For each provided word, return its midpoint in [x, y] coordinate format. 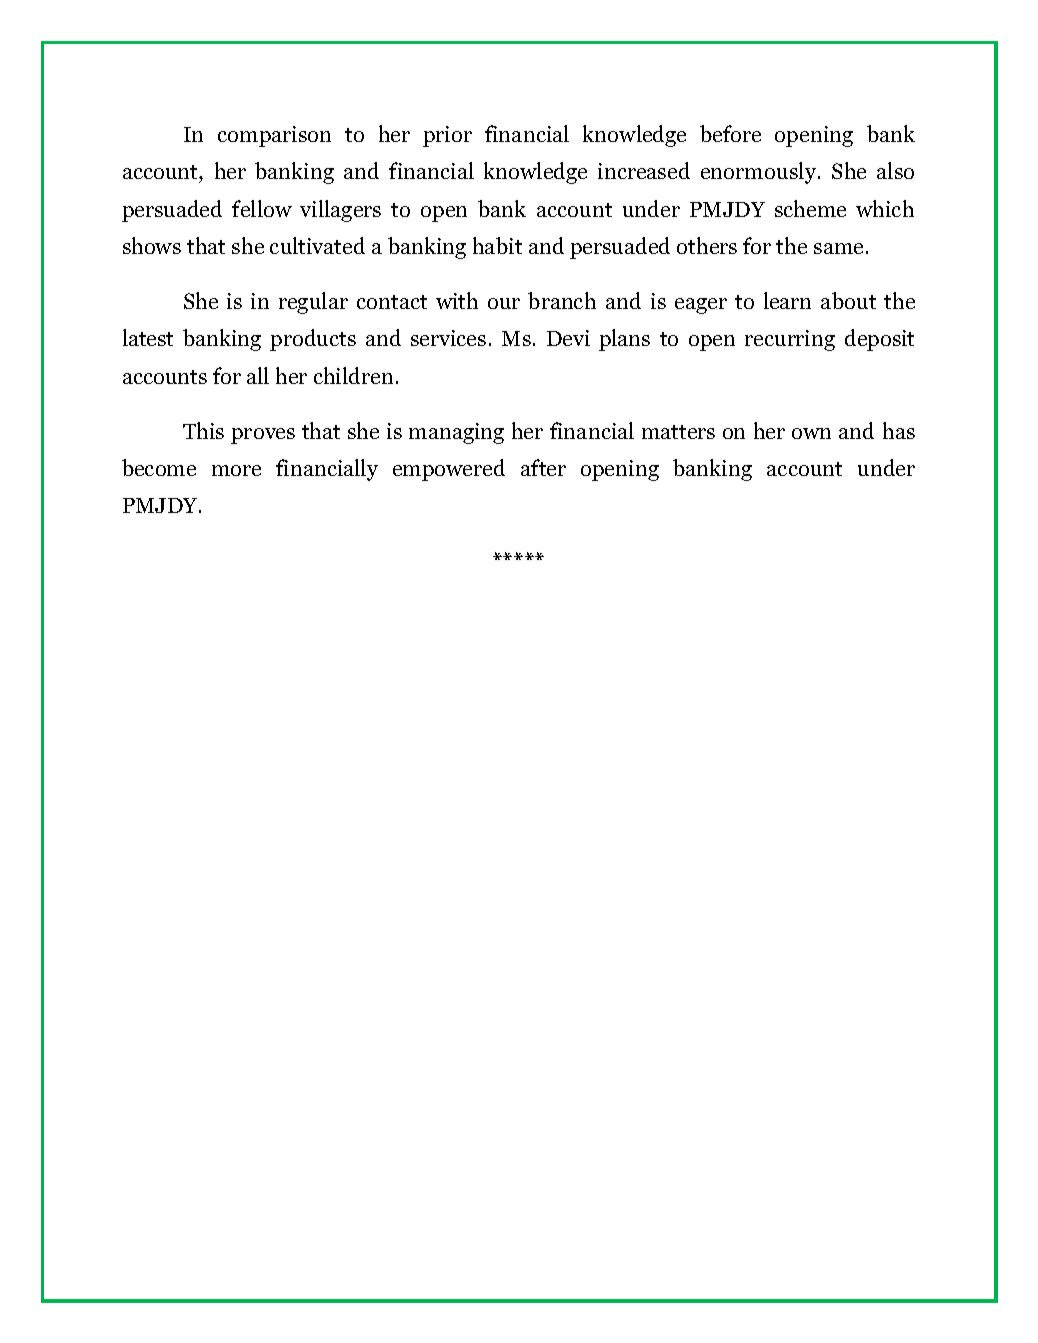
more [236, 470]
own [811, 433]
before [730, 133]
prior [447, 136]
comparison [274, 136]
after [543, 467]
